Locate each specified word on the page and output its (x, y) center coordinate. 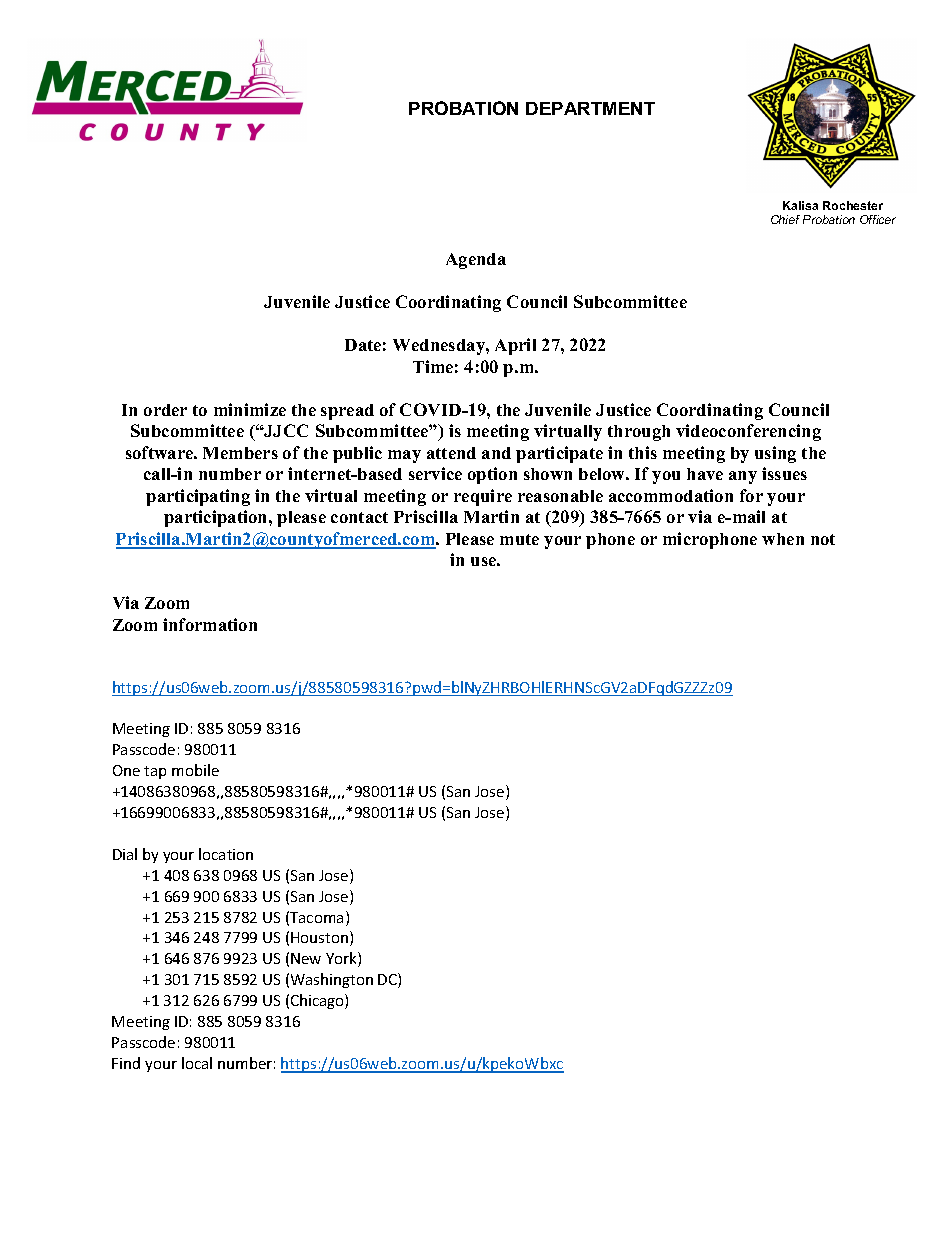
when (783, 539)
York (342, 959)
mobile (195, 770)
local (197, 1063)
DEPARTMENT (590, 108)
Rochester (853, 205)
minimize (250, 409)
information (210, 624)
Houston (321, 938)
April (515, 346)
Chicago (318, 1001)
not (823, 539)
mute (519, 539)
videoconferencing (748, 432)
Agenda (476, 261)
